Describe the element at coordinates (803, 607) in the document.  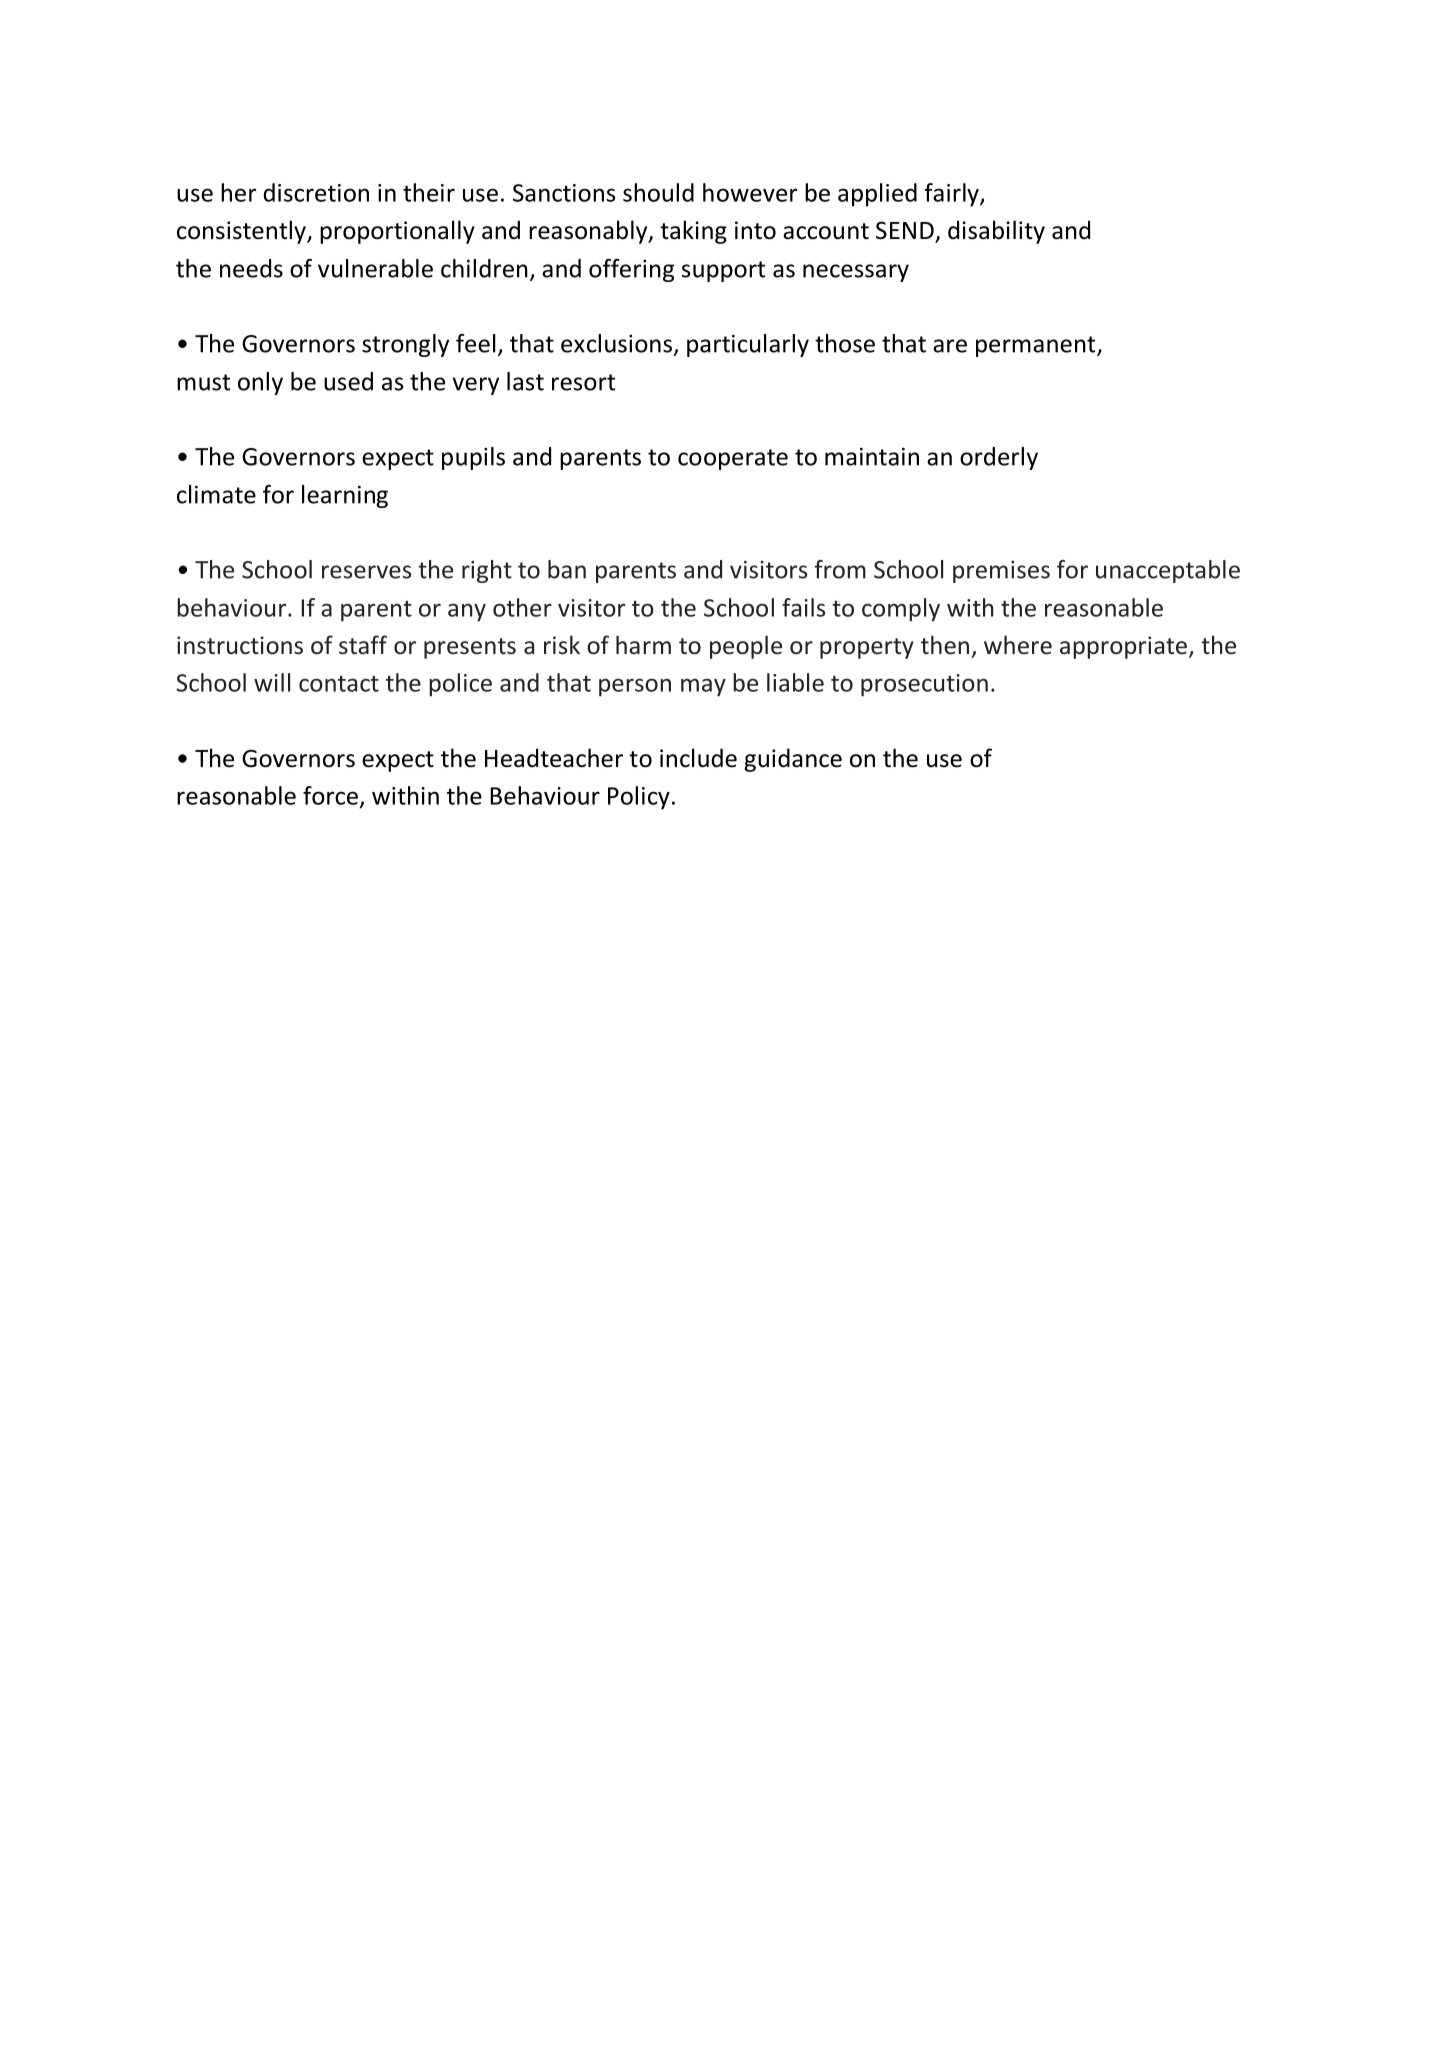
I see `fails` at that location.
